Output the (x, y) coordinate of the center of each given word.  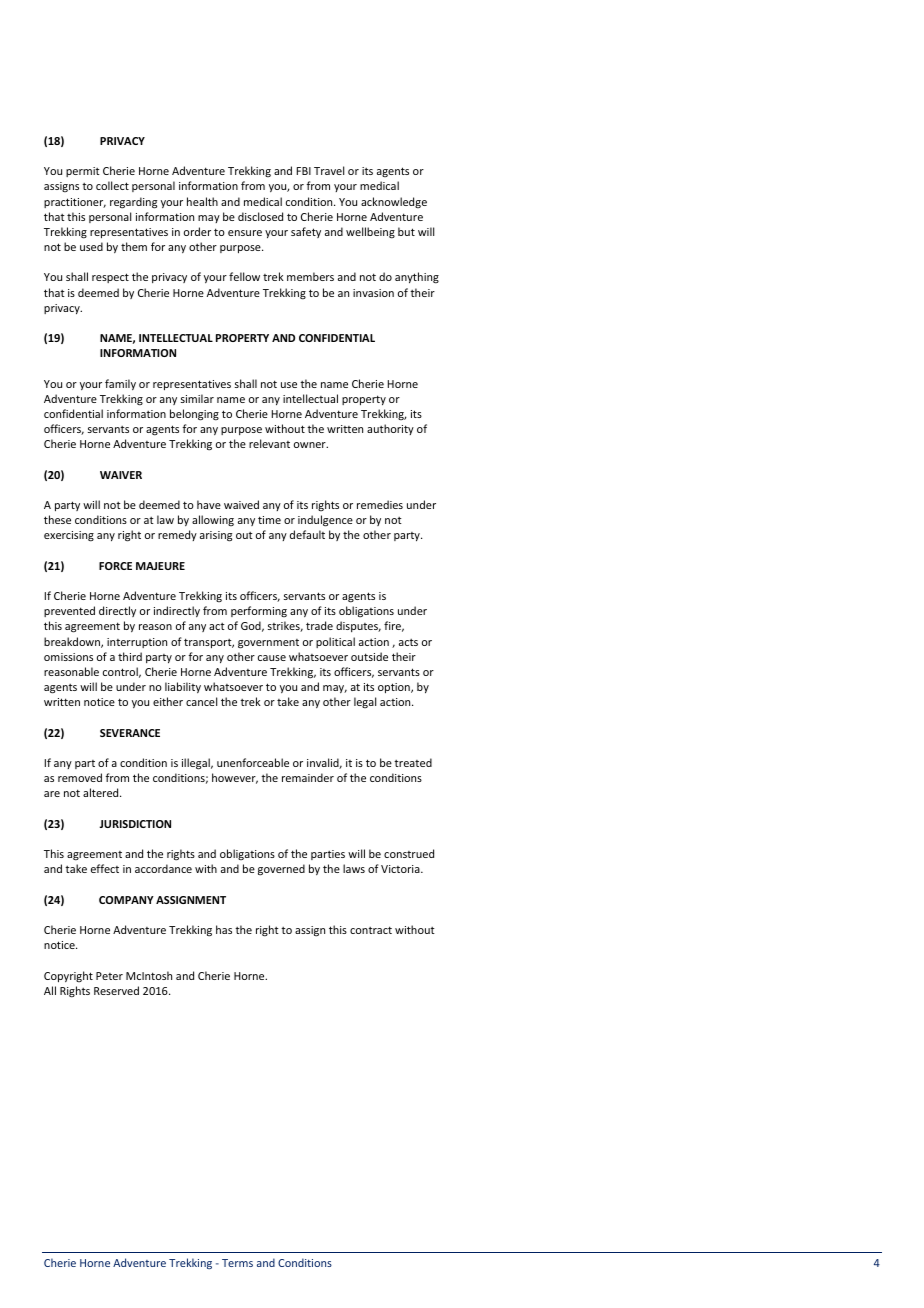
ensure (245, 233)
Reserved (116, 990)
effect (105, 868)
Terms (237, 1263)
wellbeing (370, 233)
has (224, 929)
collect (112, 185)
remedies (380, 504)
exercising (69, 536)
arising (216, 536)
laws (354, 868)
